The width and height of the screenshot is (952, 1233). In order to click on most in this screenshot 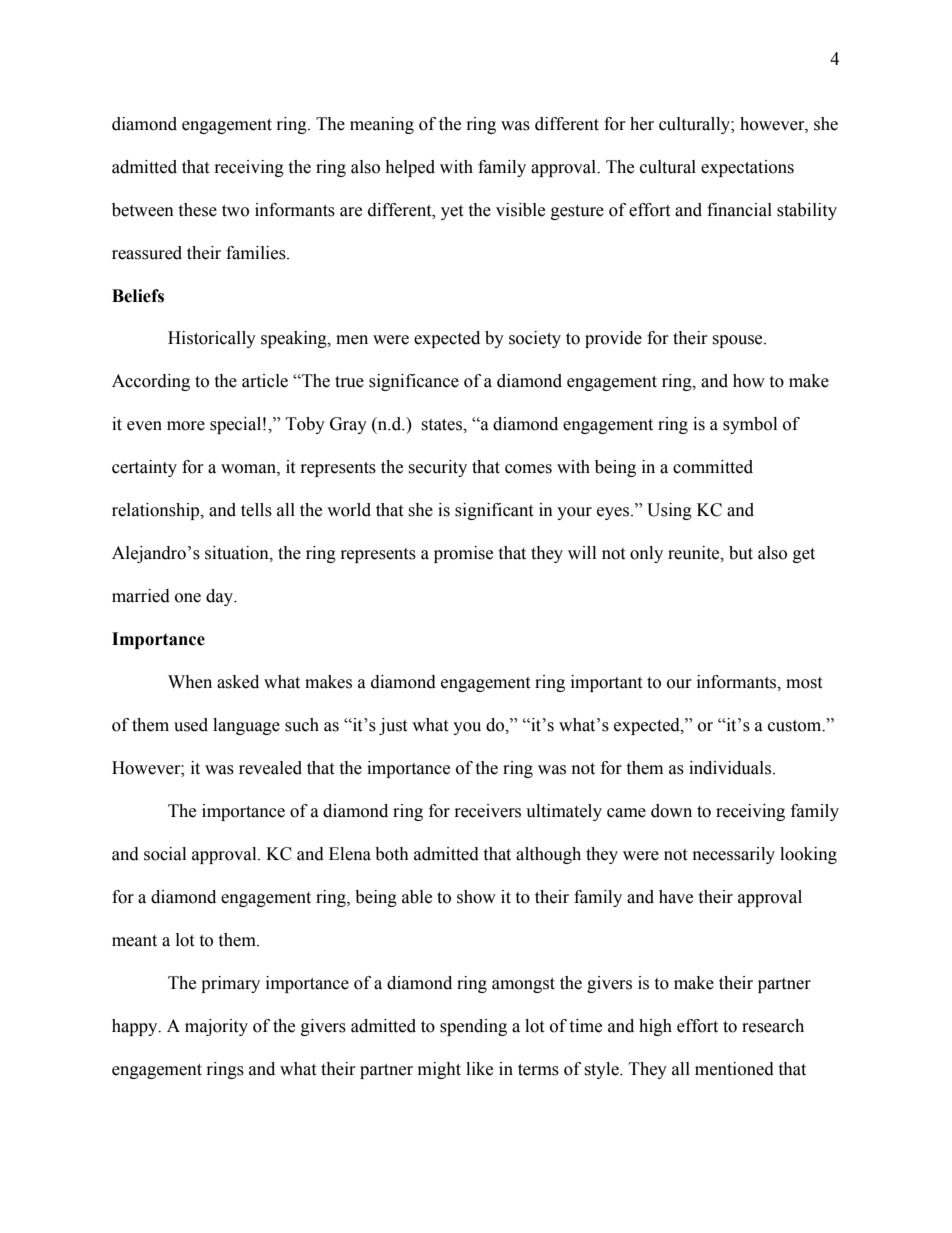, I will do `click(804, 683)`.
